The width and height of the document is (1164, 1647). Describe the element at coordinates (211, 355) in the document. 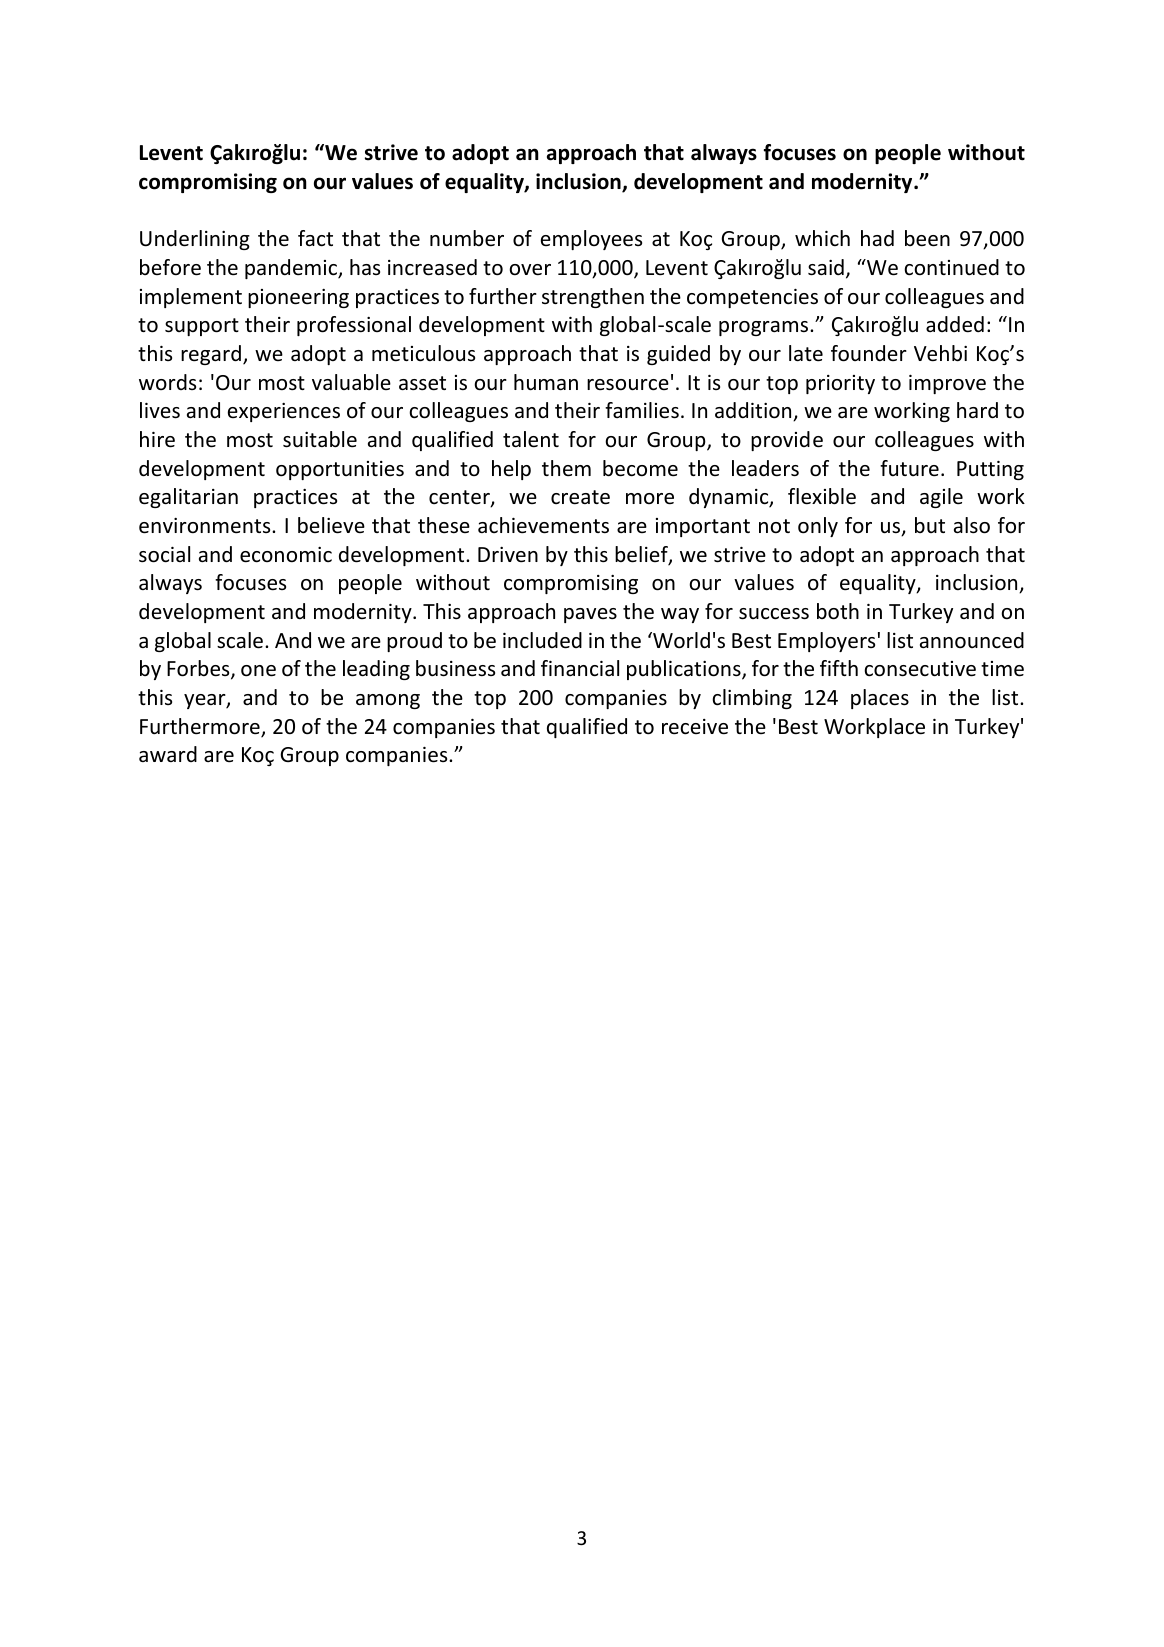

I see `regard` at that location.
